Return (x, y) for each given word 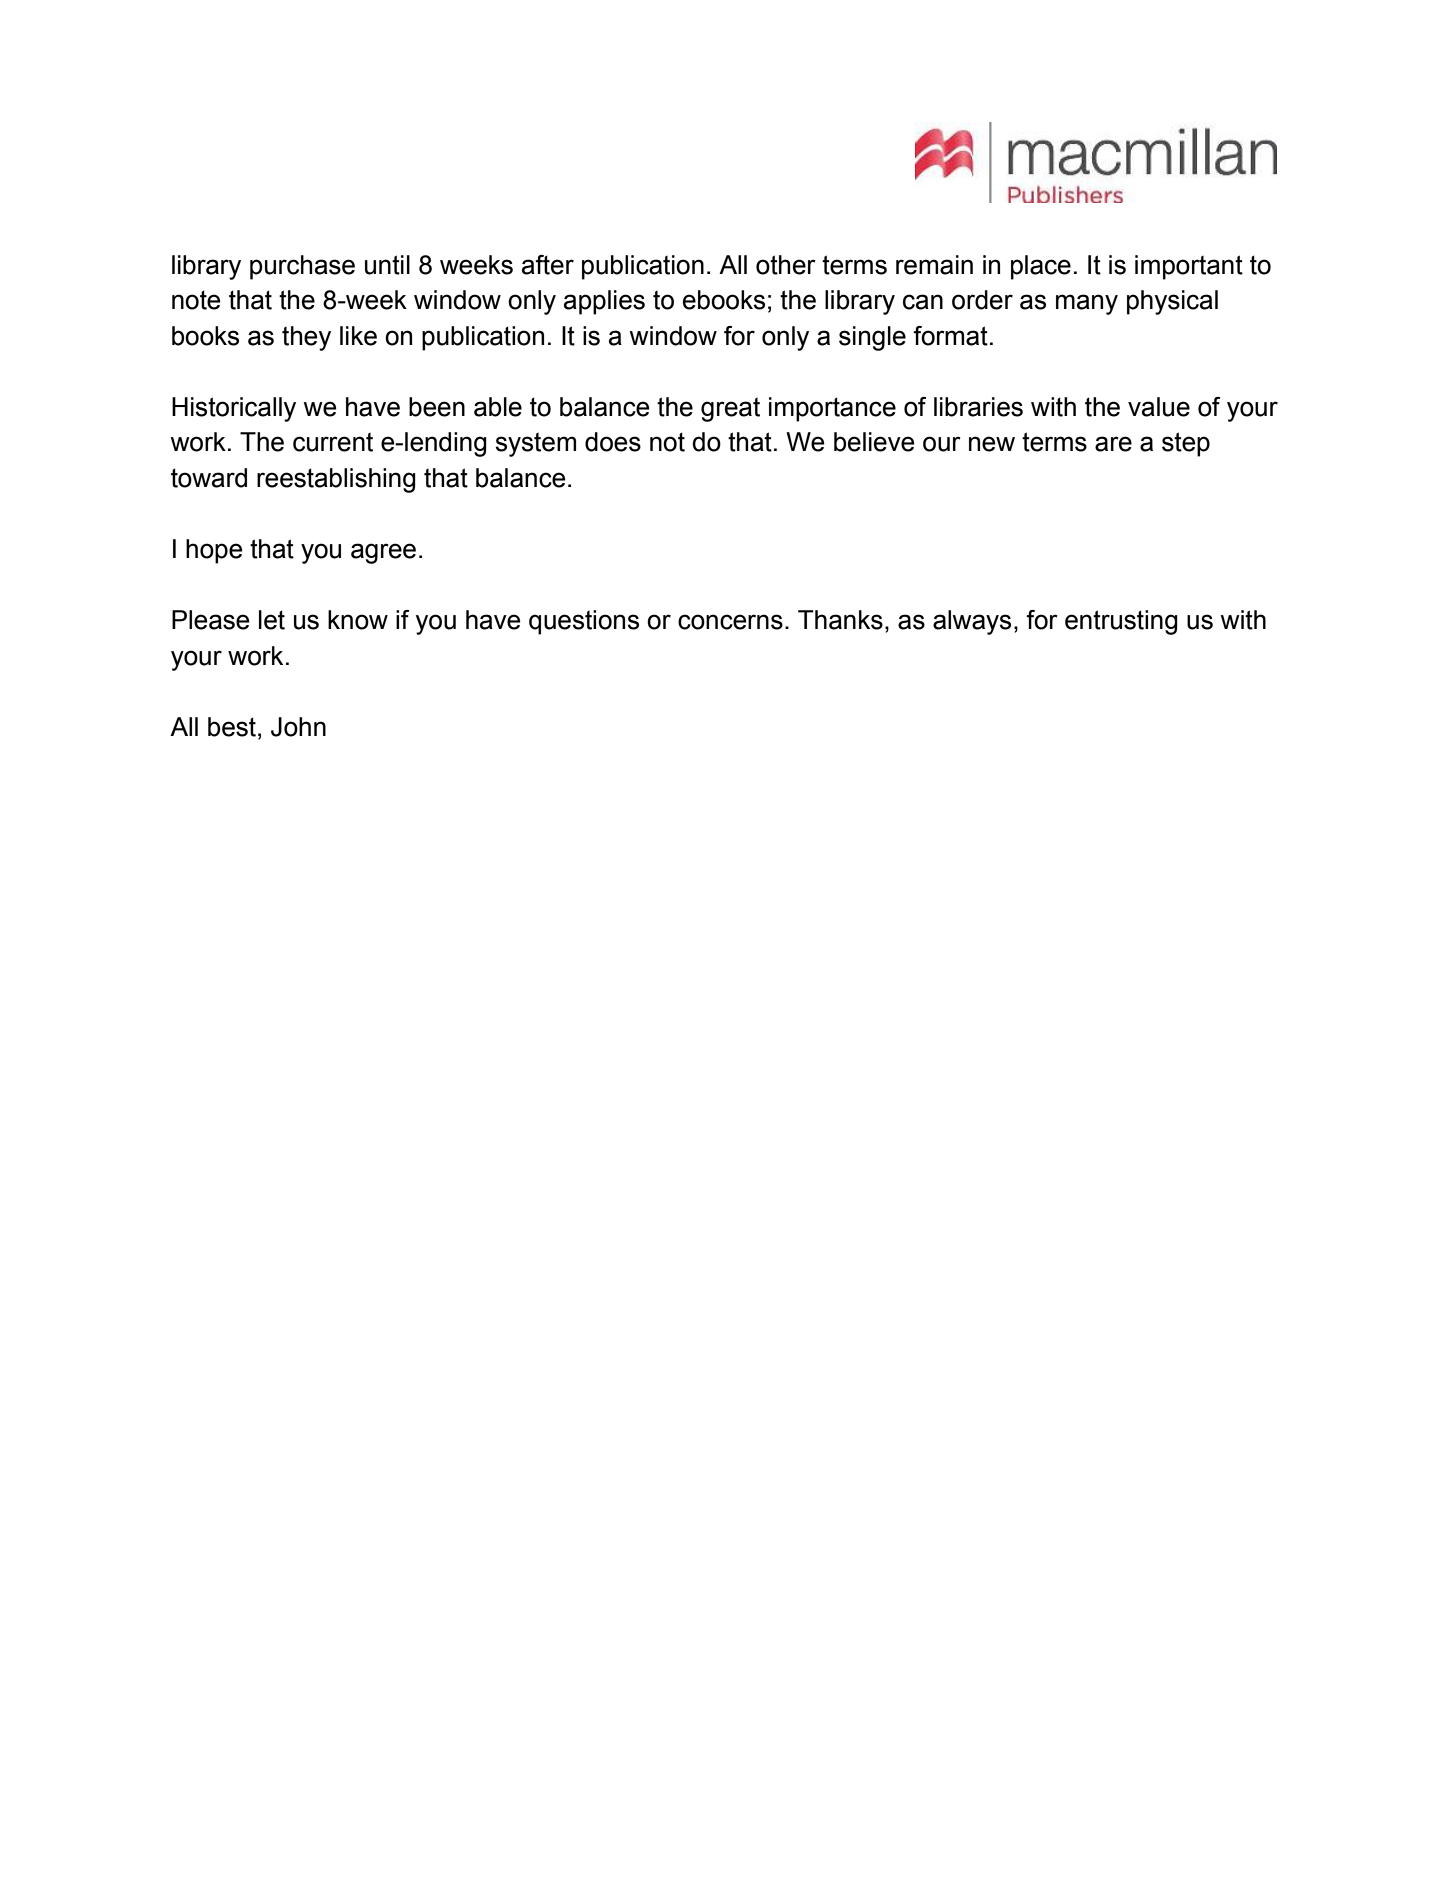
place (1041, 267)
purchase (302, 267)
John (298, 727)
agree (383, 553)
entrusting (1121, 622)
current (333, 442)
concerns (730, 622)
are (1113, 444)
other (786, 265)
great (730, 410)
